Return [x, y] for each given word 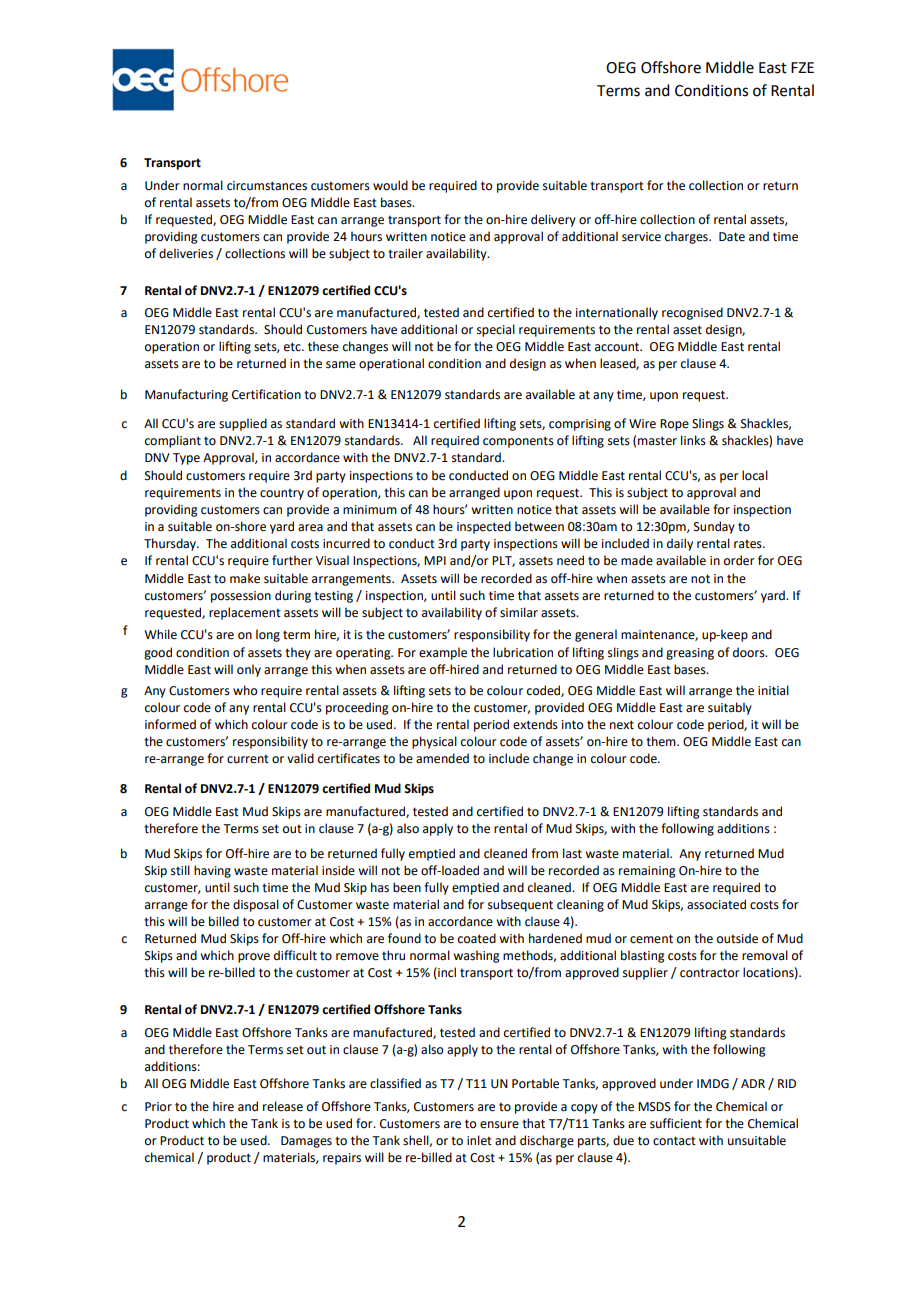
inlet [479, 1140]
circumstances [267, 186]
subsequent [520, 905]
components [518, 442]
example [443, 653]
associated [716, 904]
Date [732, 237]
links [693, 440]
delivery [553, 220]
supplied [243, 424]
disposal [256, 905]
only [249, 670]
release [283, 1106]
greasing [690, 654]
